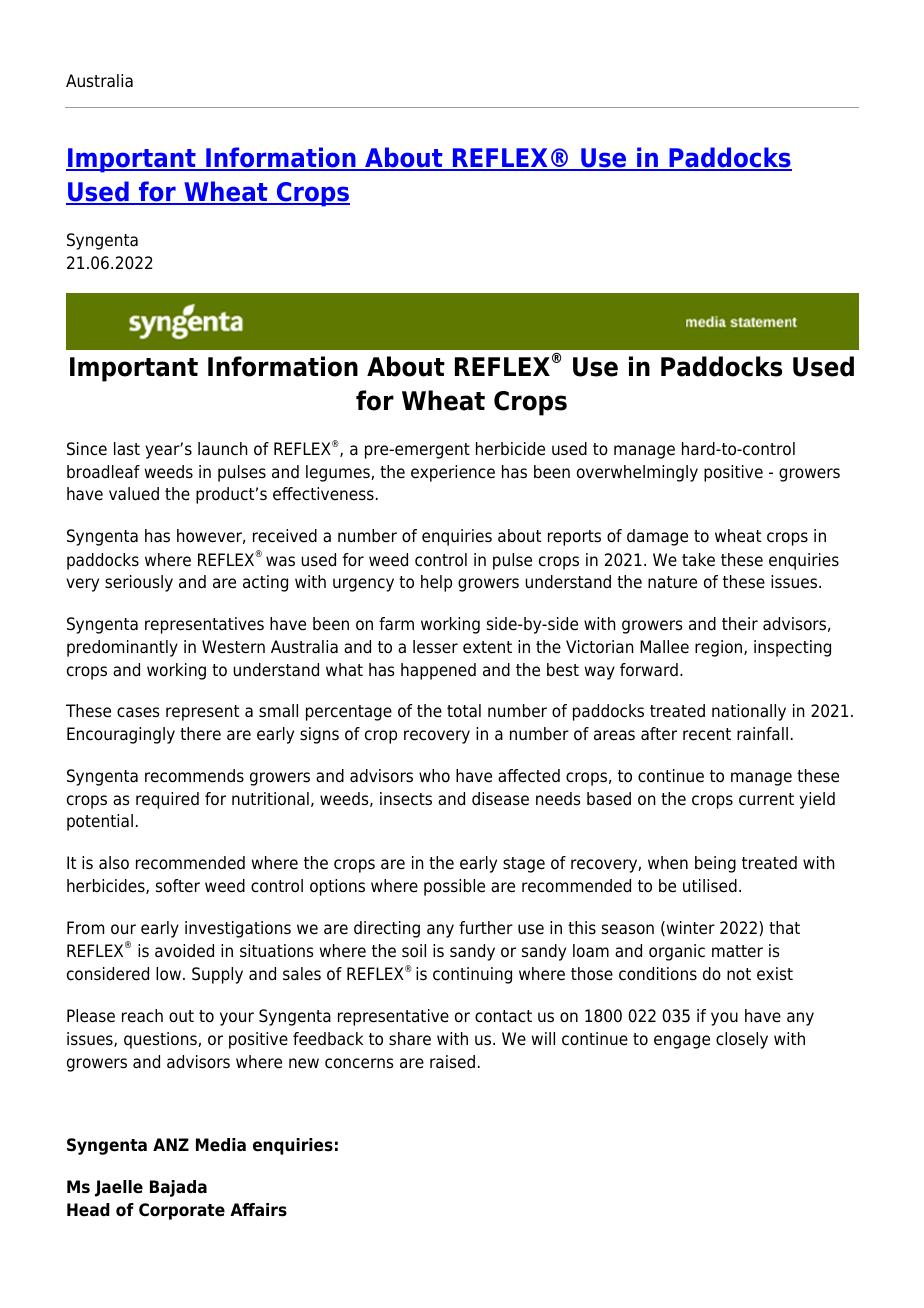  I want to click on disease, so click(500, 799).
